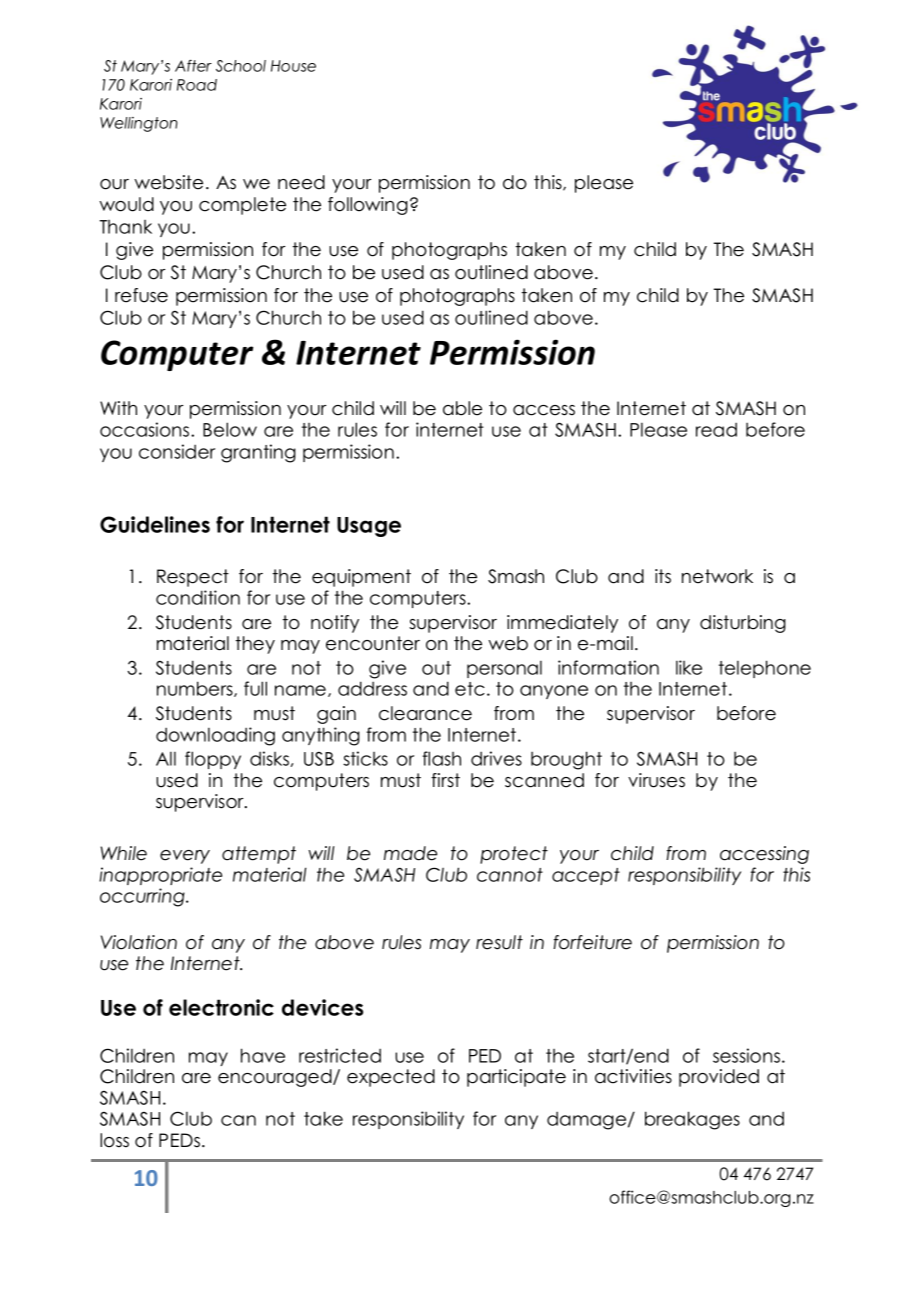  I want to click on read, so click(716, 430).
